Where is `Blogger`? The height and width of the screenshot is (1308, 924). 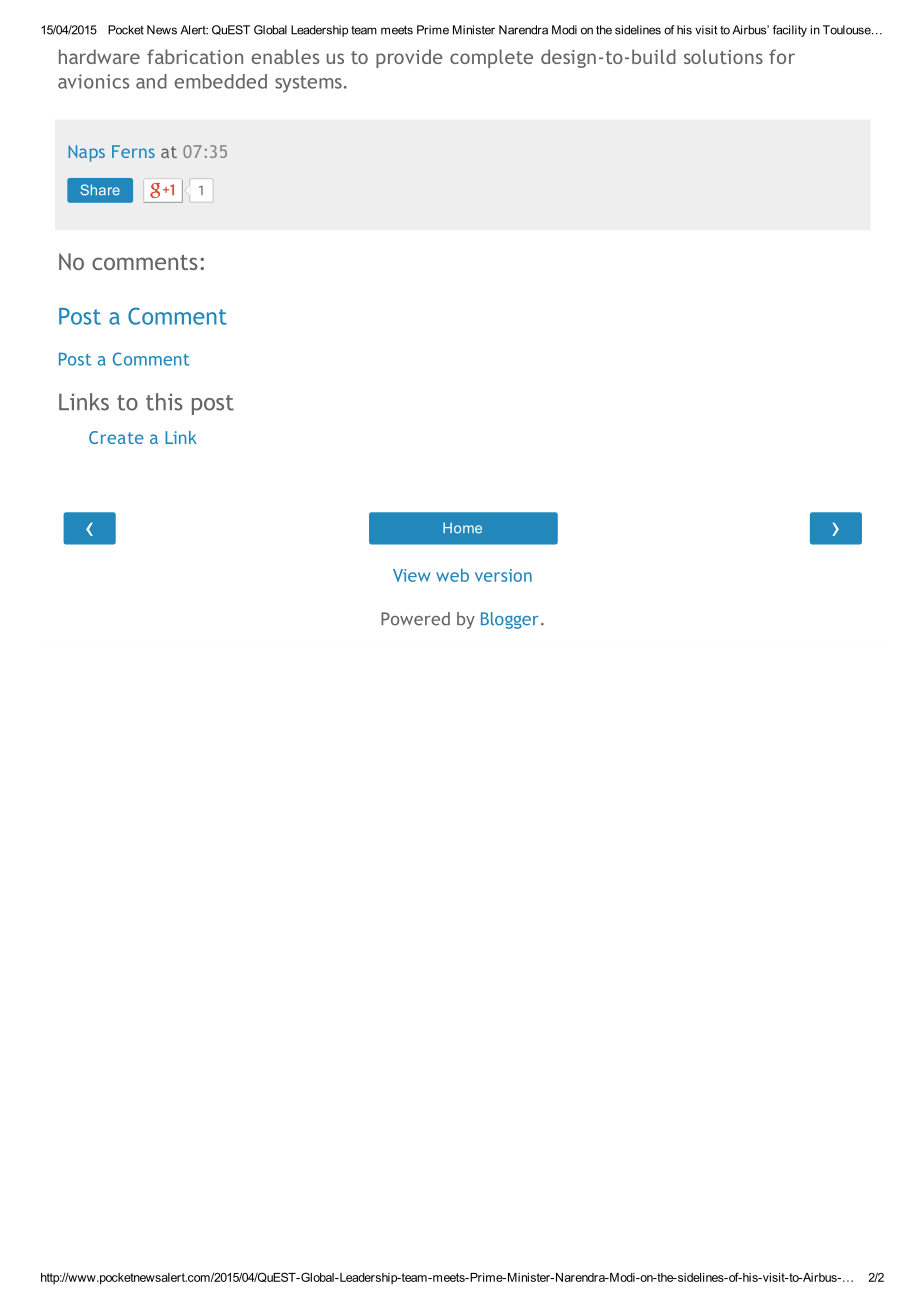 Blogger is located at coordinates (510, 620).
